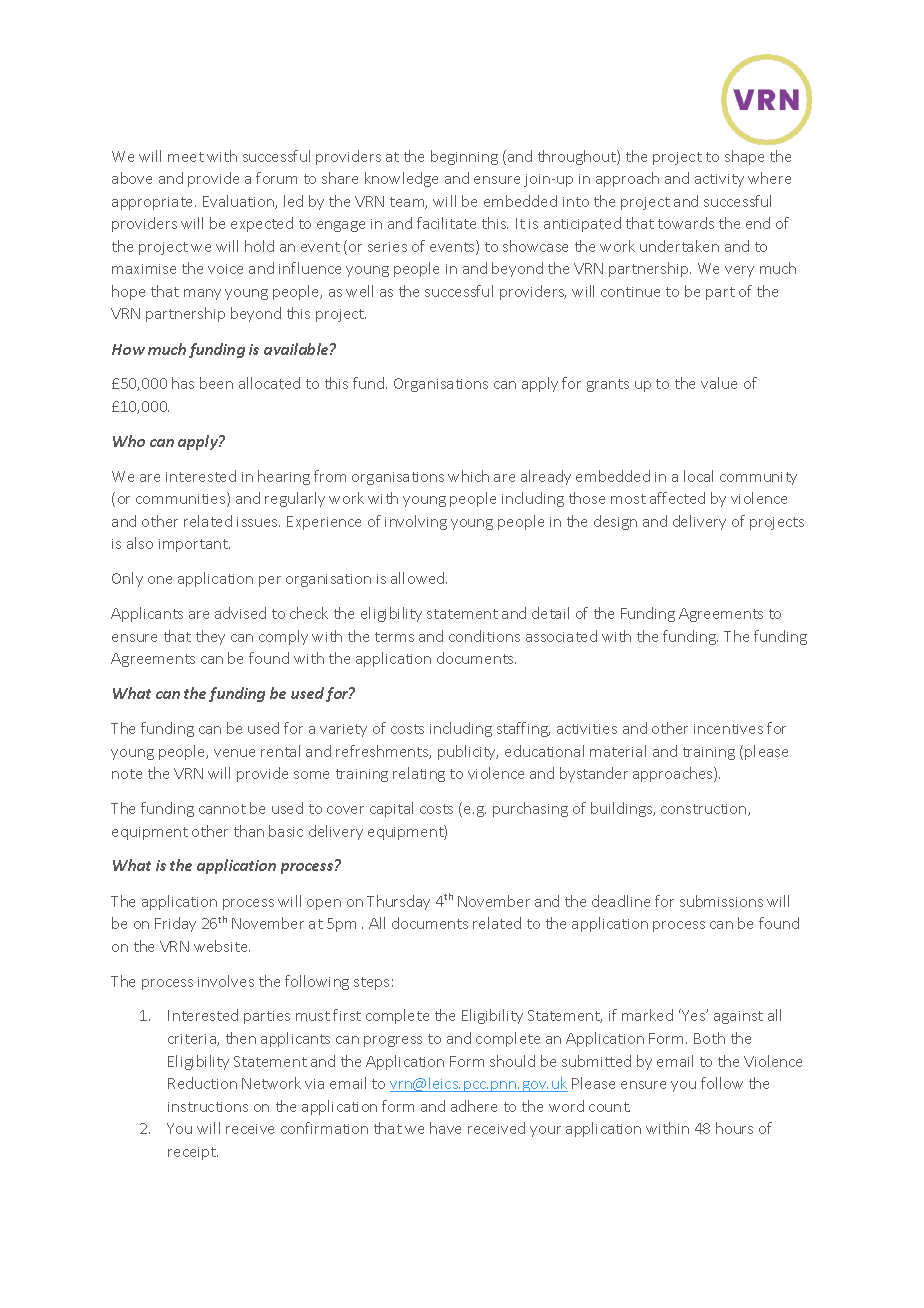 The width and height of the screenshot is (924, 1308). Describe the element at coordinates (175, 924) in the screenshot. I see `Friday` at that location.
